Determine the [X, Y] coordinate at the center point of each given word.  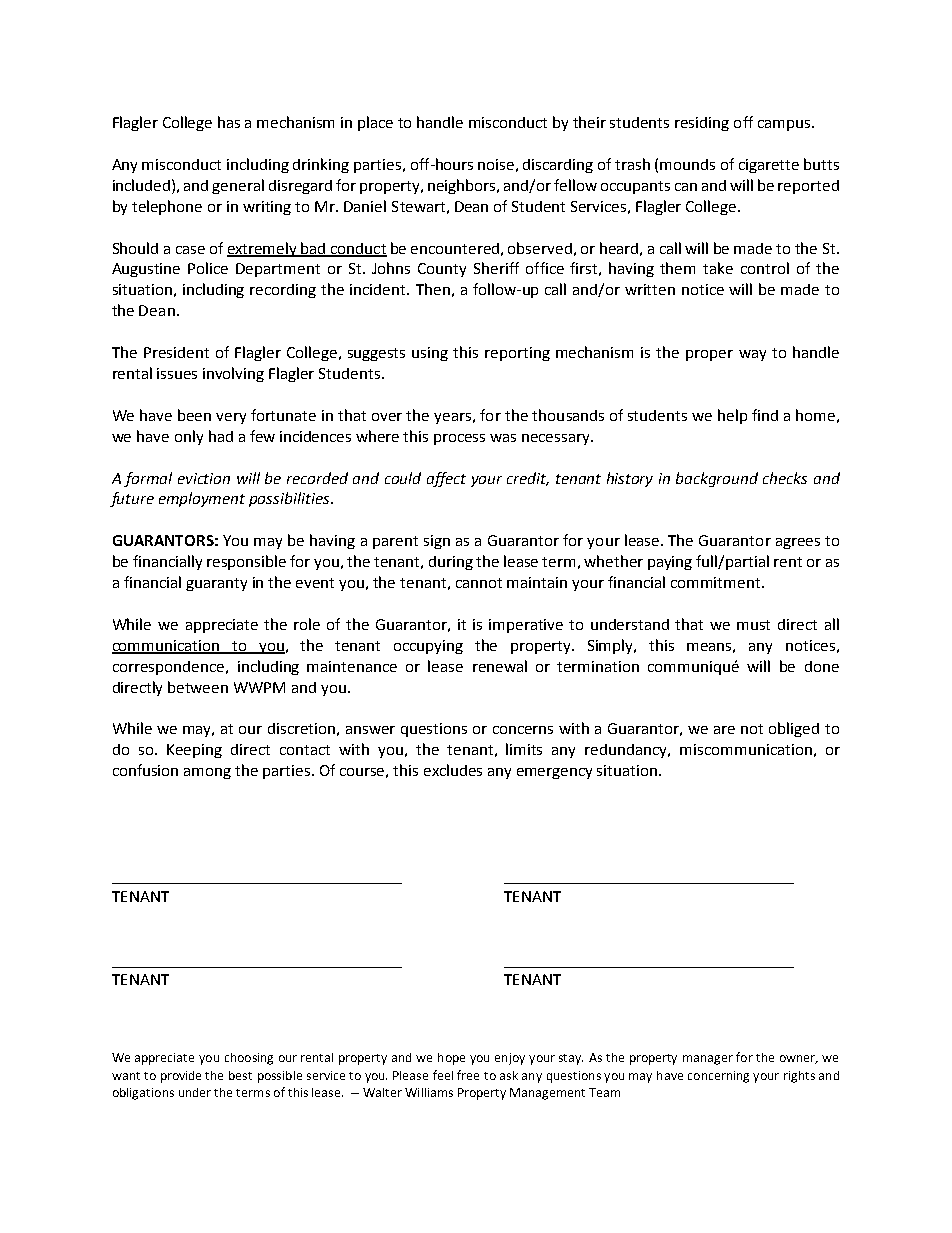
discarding [558, 166]
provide [181, 1077]
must [753, 625]
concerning [718, 1077]
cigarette [769, 166]
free [468, 1075]
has [229, 122]
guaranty [216, 584]
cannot [479, 583]
